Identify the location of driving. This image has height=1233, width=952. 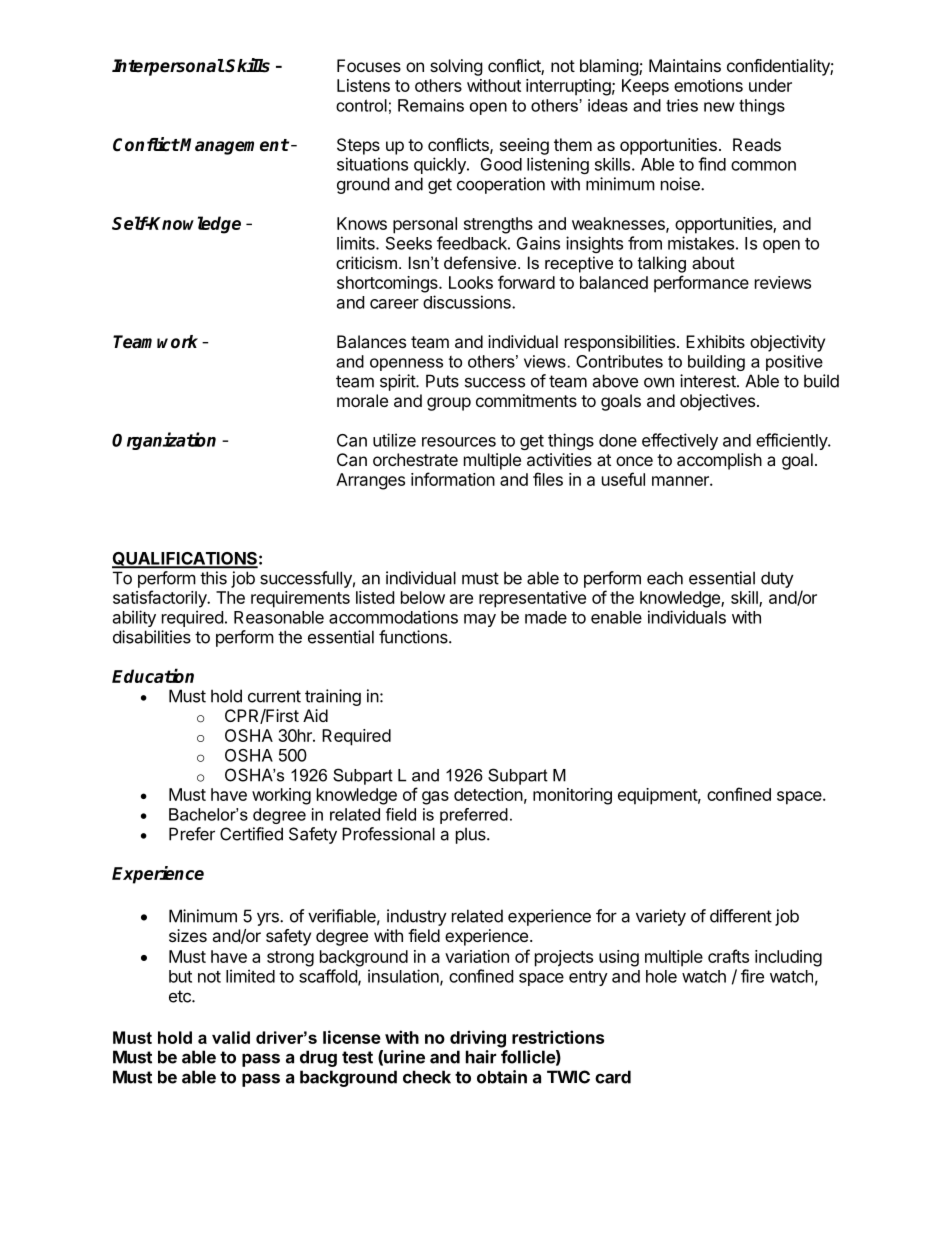
(478, 1039).
